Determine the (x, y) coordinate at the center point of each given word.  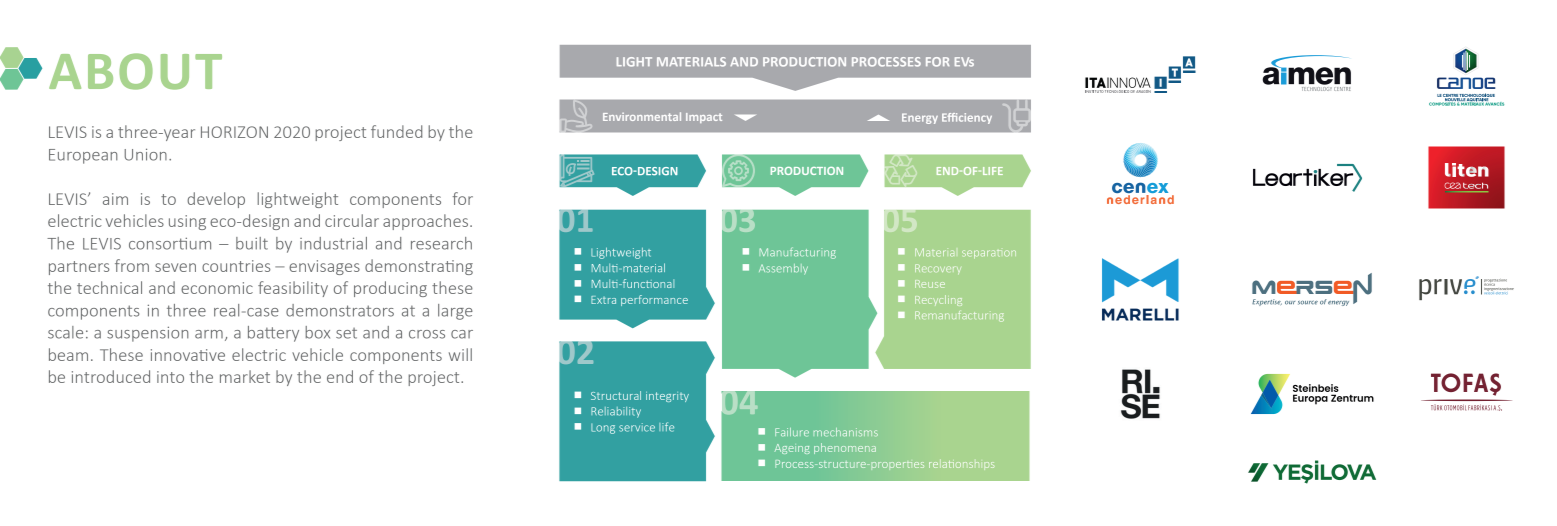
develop (216, 200)
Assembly (783, 269)
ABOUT (135, 71)
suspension (148, 334)
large (455, 312)
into (170, 377)
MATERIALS (691, 62)
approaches (425, 222)
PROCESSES (886, 62)
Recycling (938, 300)
